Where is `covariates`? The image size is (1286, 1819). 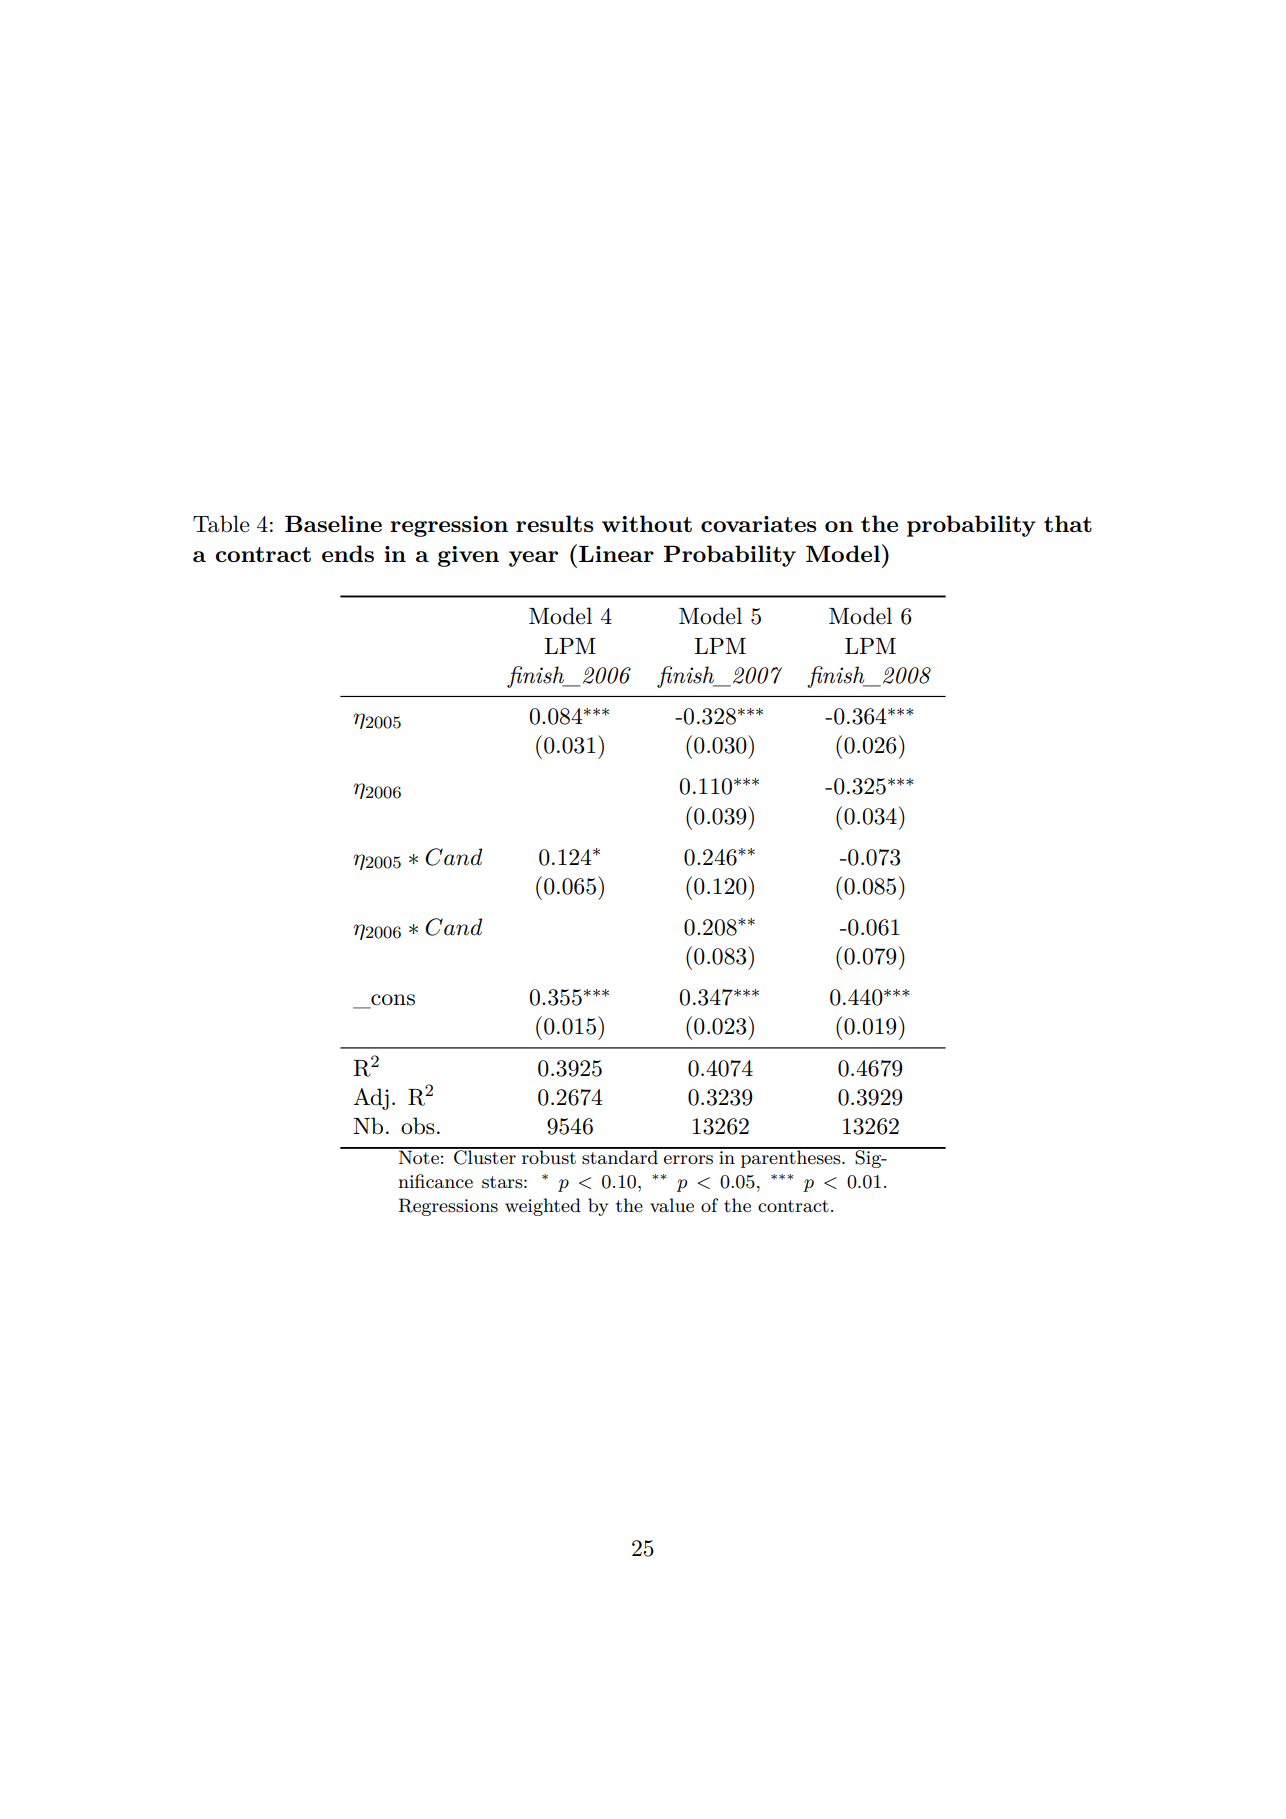 covariates is located at coordinates (759, 524).
